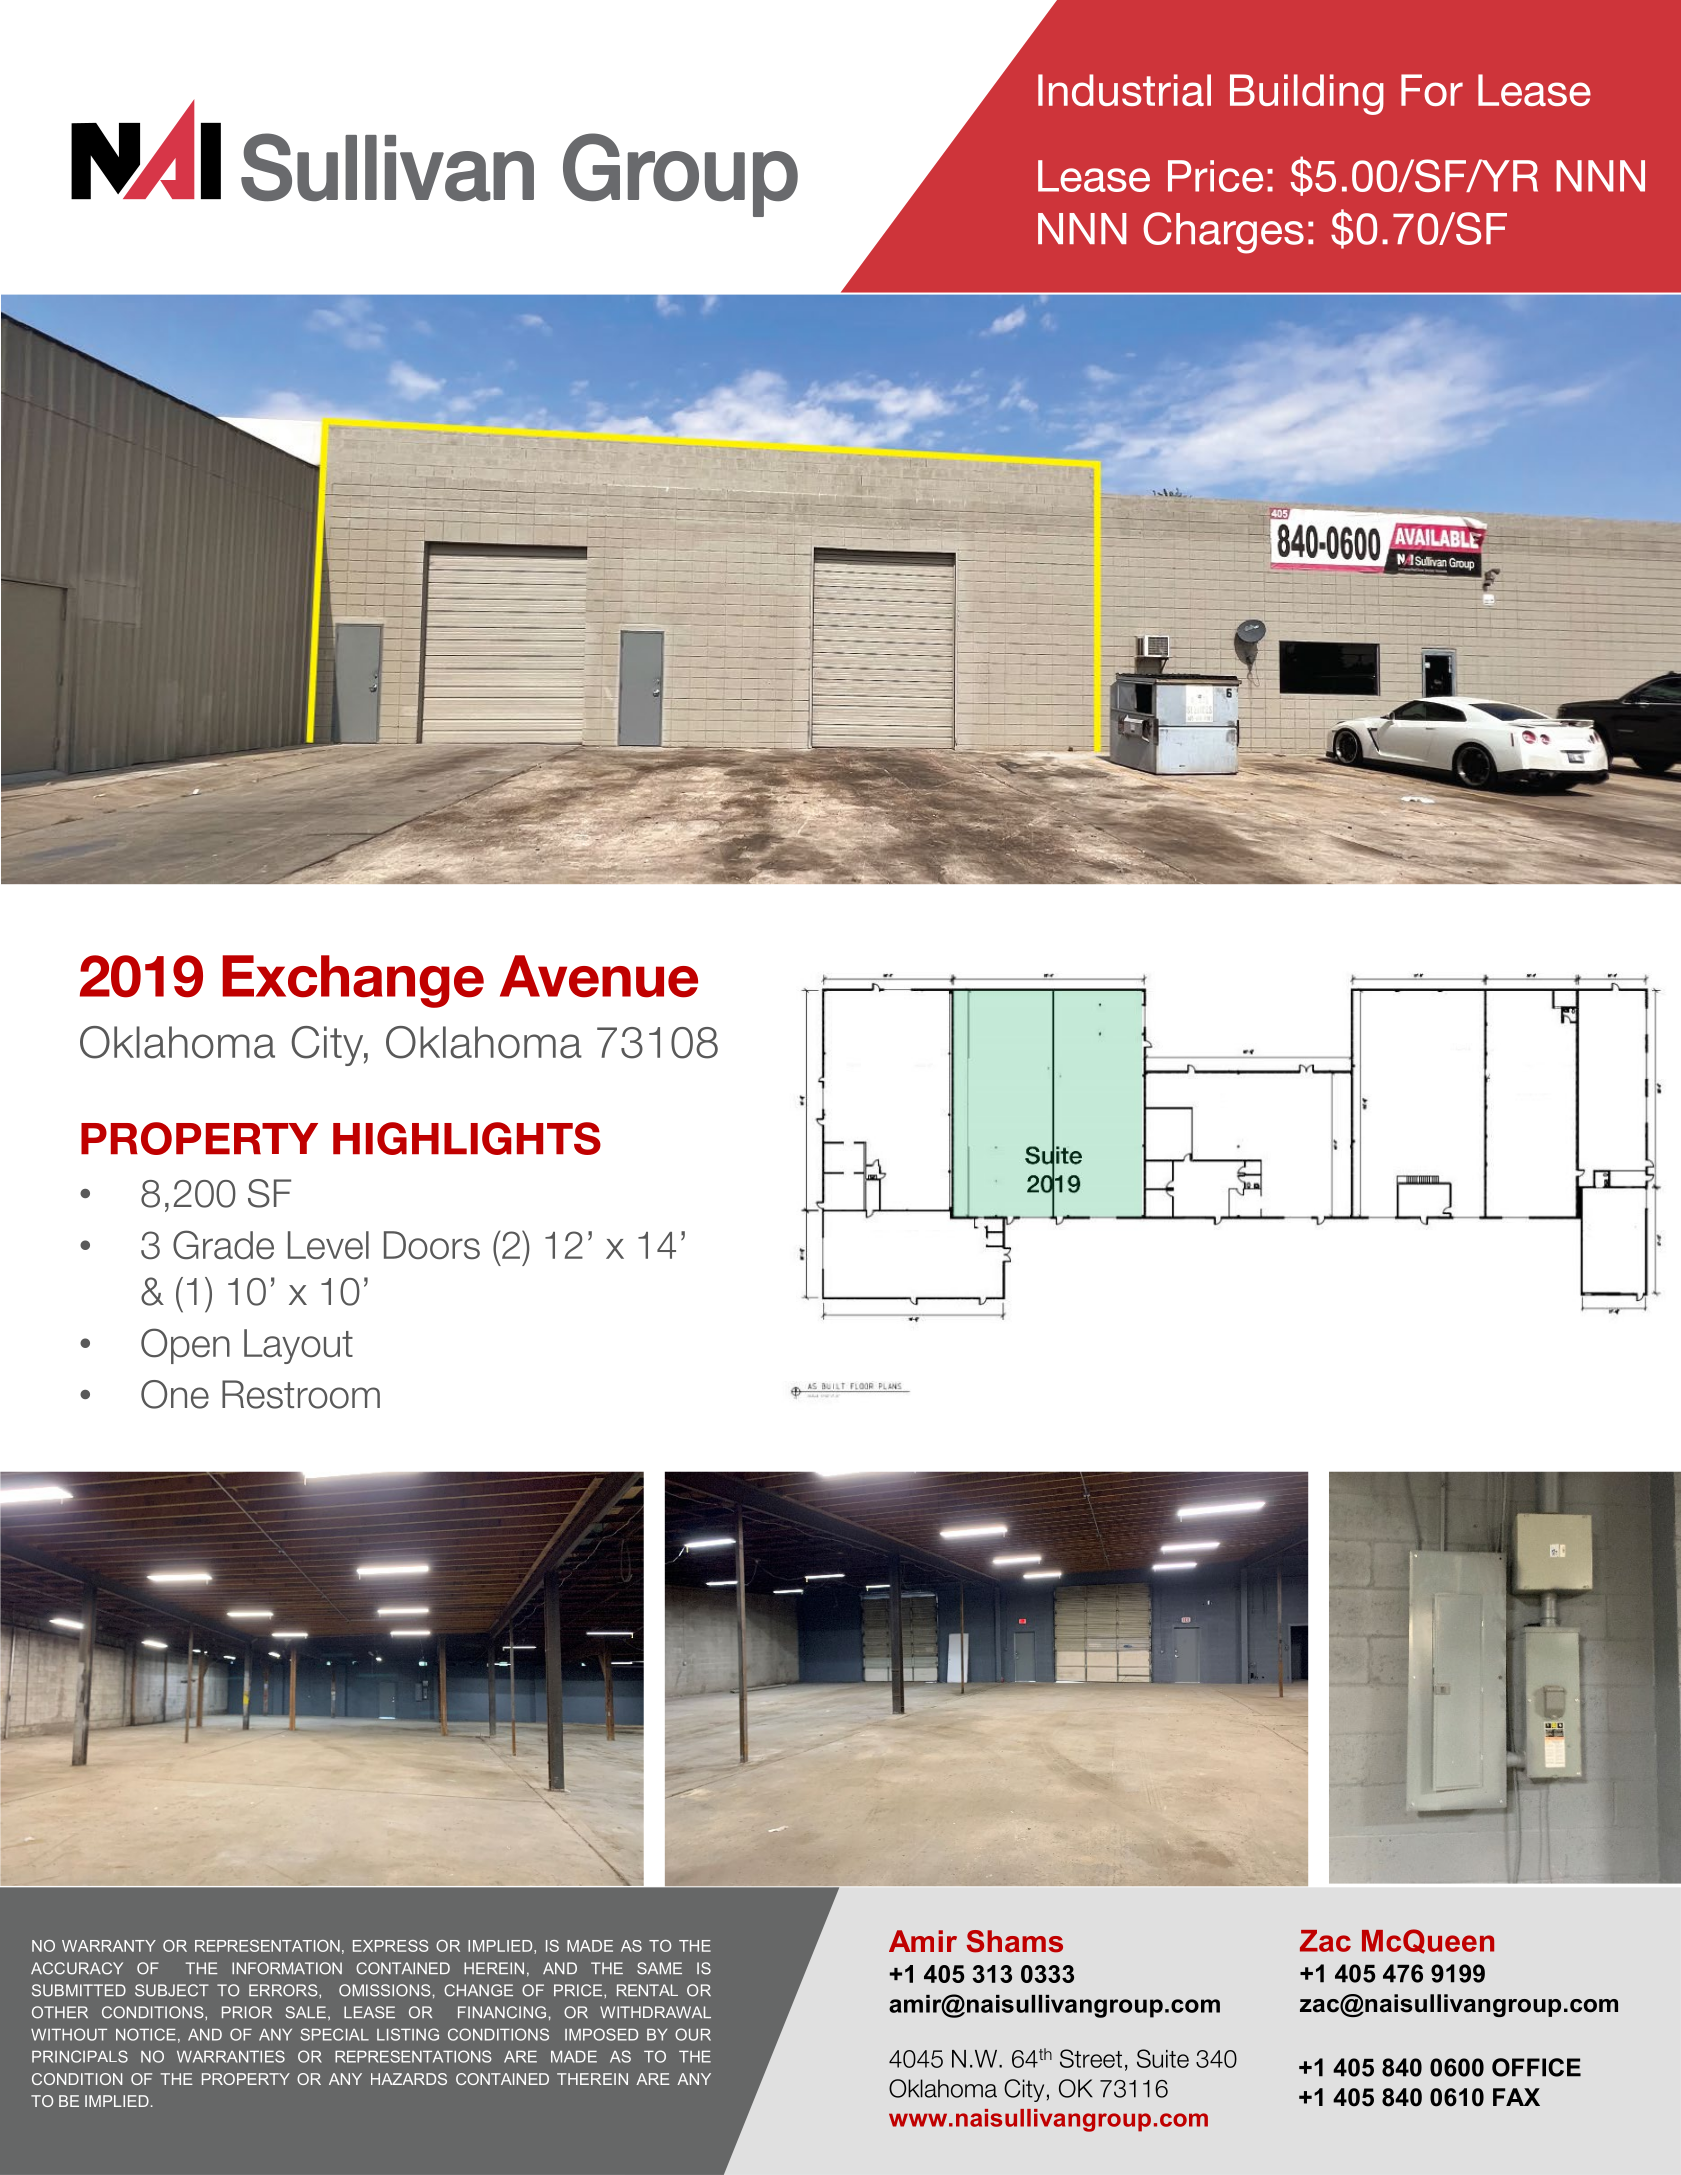  Describe the element at coordinates (175, 1394) in the screenshot. I see `One` at that location.
